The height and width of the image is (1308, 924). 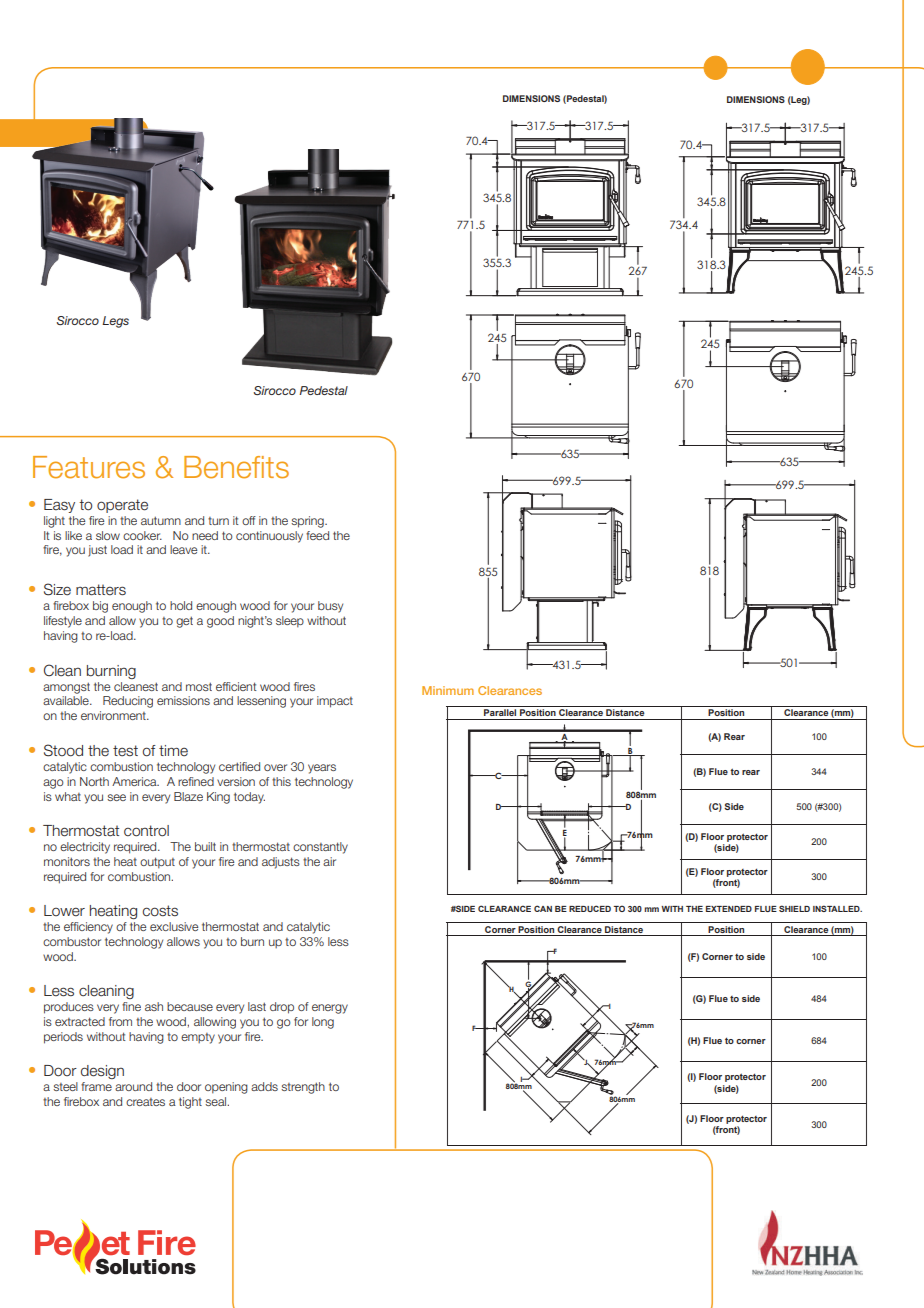 What do you see at coordinates (142, 535) in the image?
I see `cooker` at bounding box center [142, 535].
